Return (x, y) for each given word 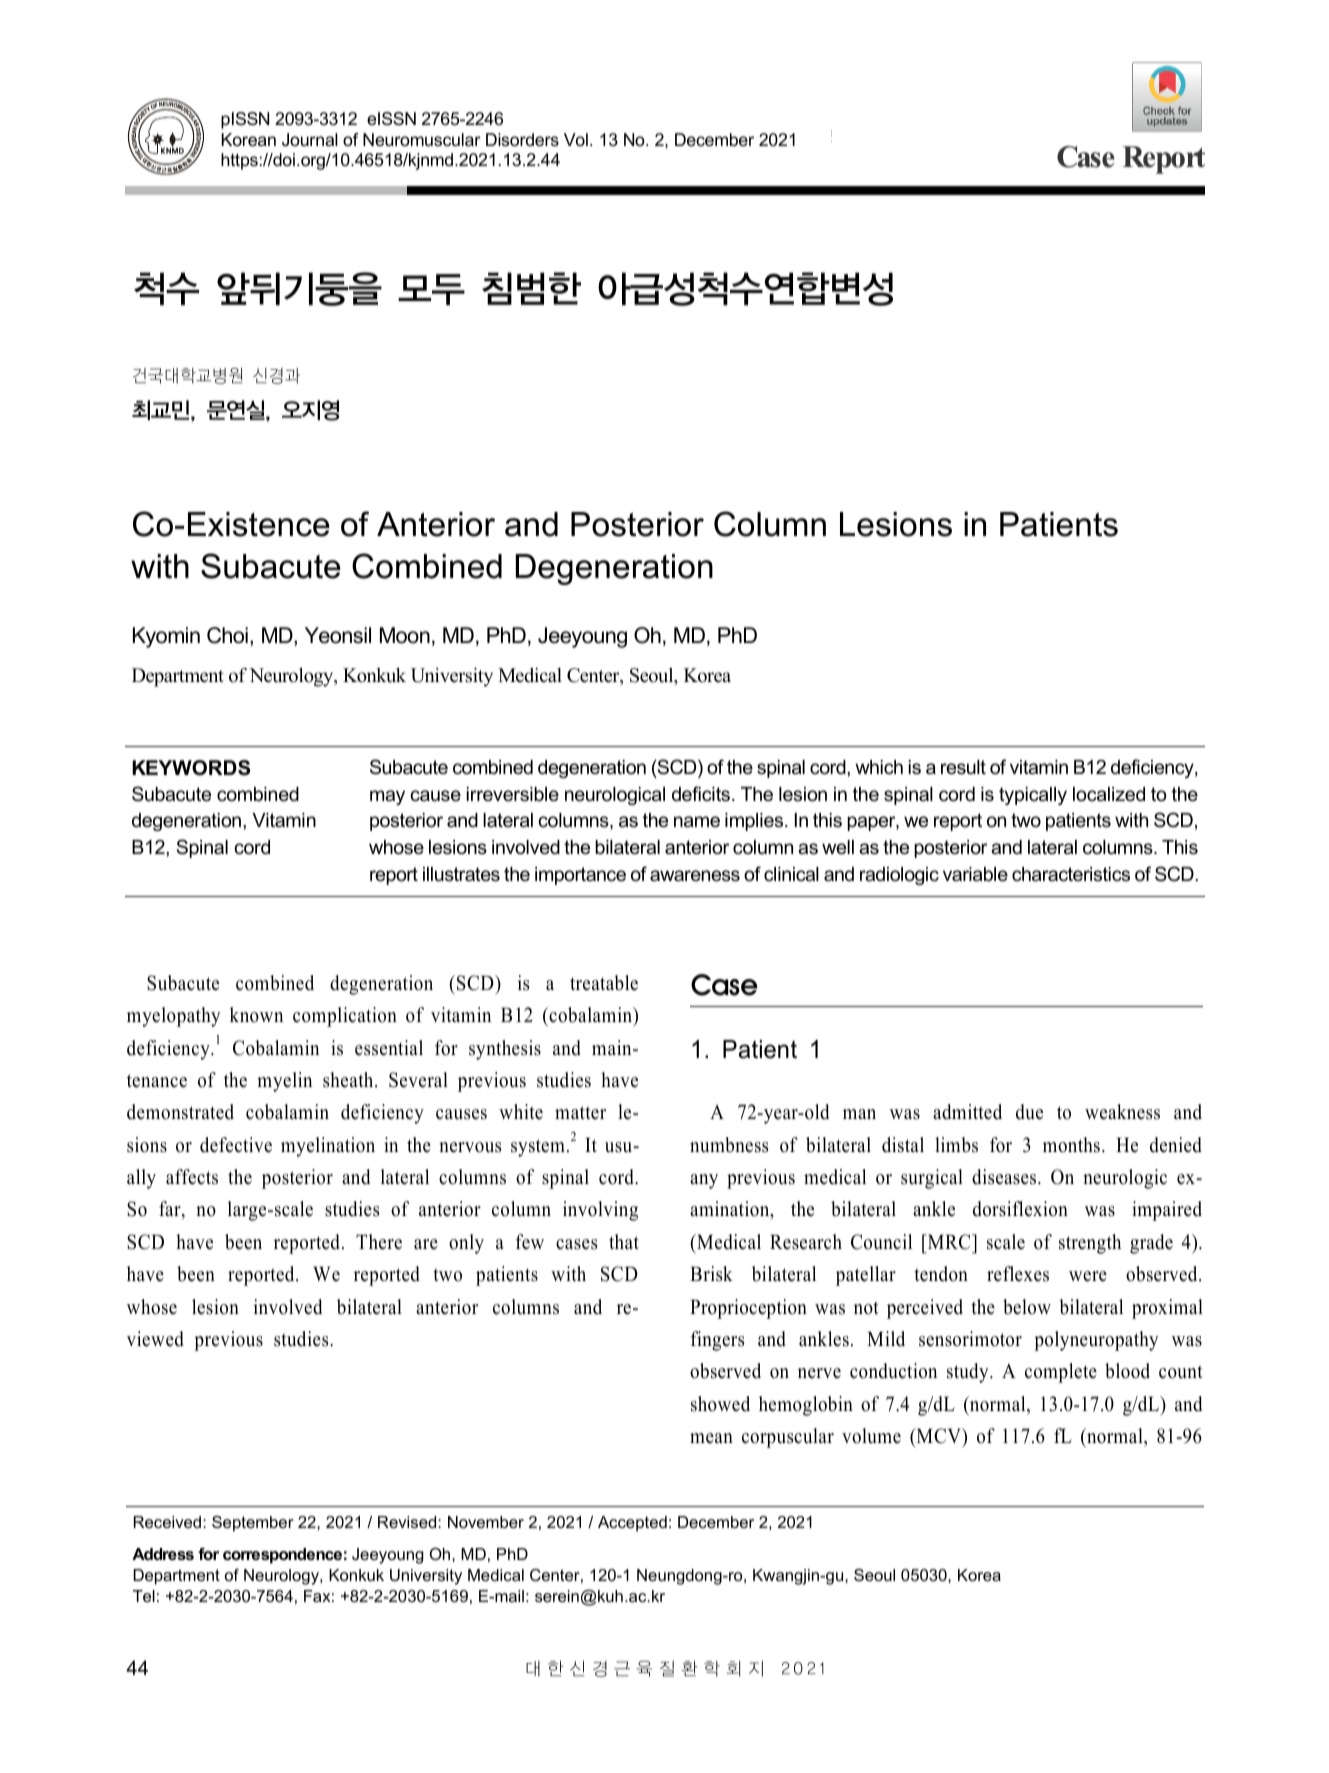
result (963, 767)
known (256, 1015)
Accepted (632, 1524)
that (624, 1241)
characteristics (1071, 874)
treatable (604, 983)
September (253, 1524)
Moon (405, 635)
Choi (227, 635)
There (379, 1242)
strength (1090, 1244)
